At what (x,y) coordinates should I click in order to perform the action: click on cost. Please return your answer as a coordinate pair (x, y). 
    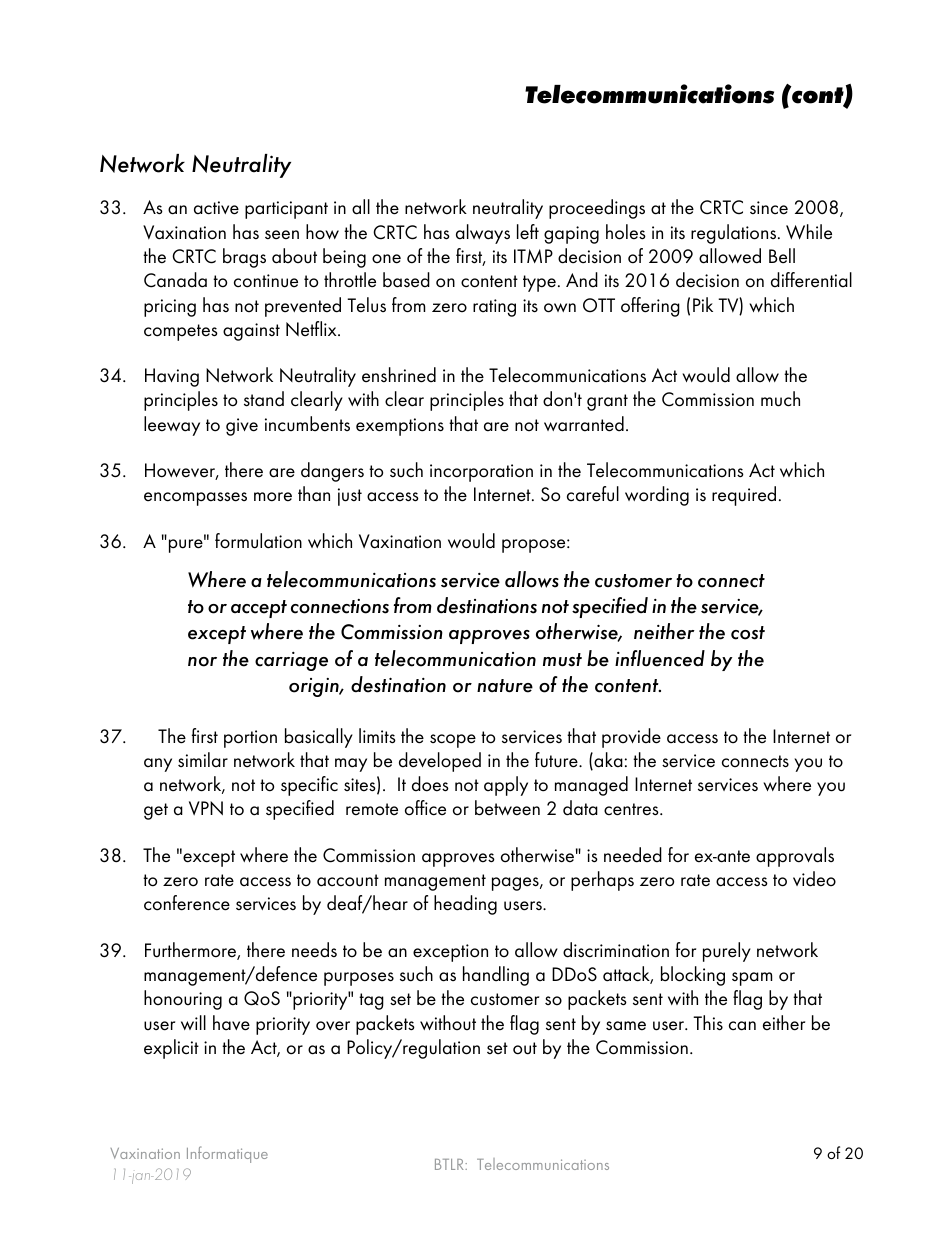
    Looking at the image, I should click on (748, 633).
